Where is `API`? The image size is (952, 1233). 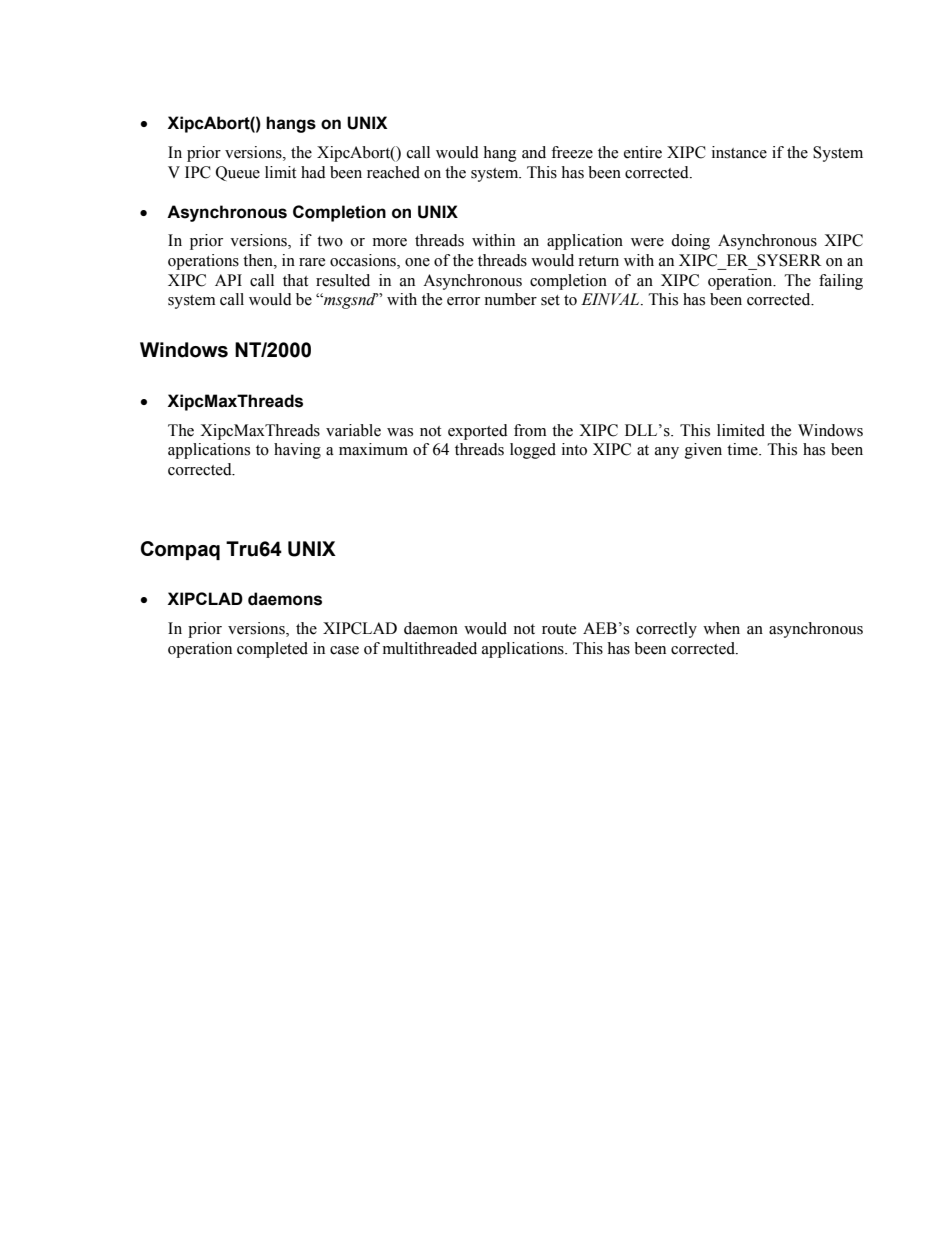 API is located at coordinates (228, 280).
